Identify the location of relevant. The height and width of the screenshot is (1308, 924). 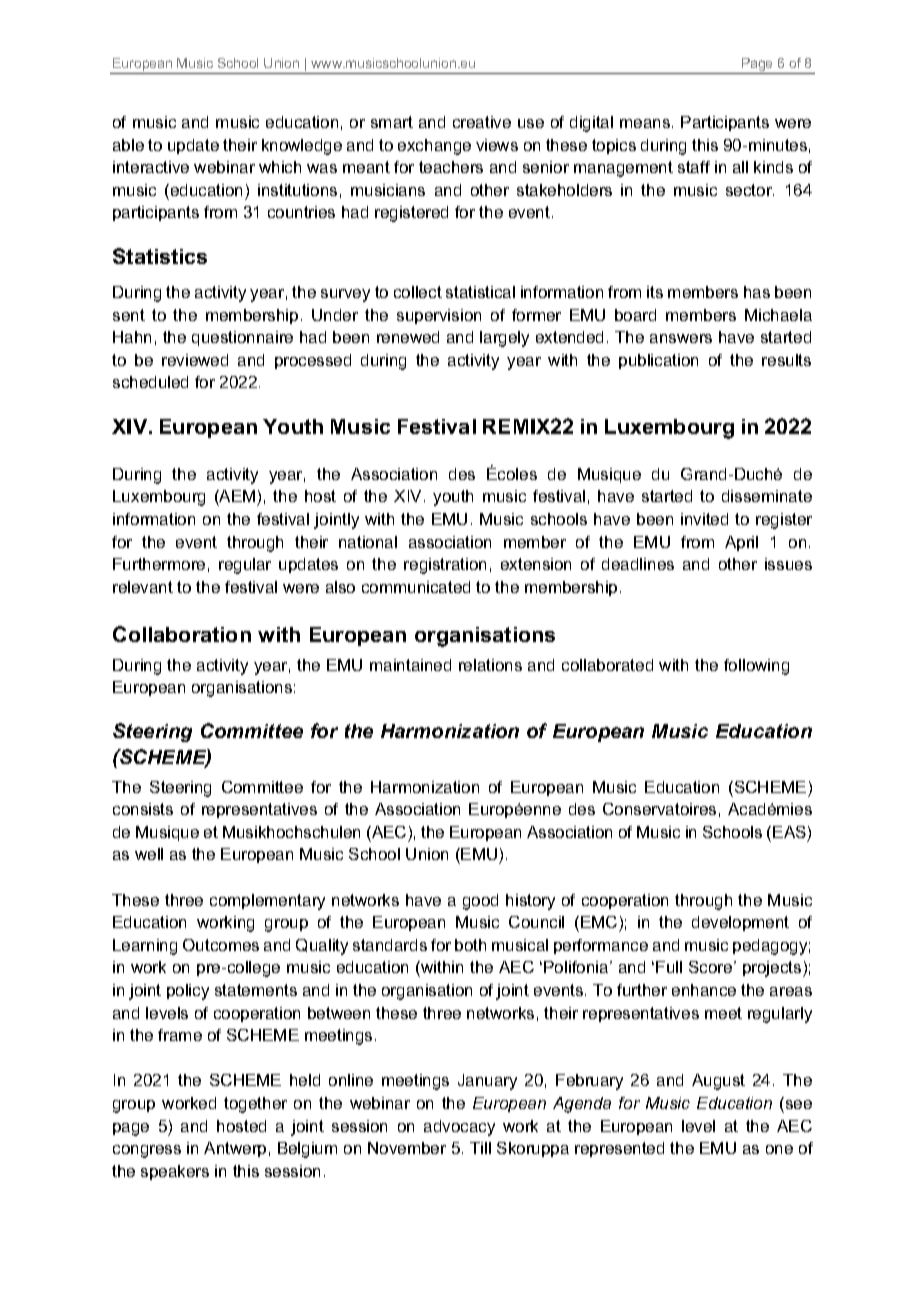
(143, 587).
